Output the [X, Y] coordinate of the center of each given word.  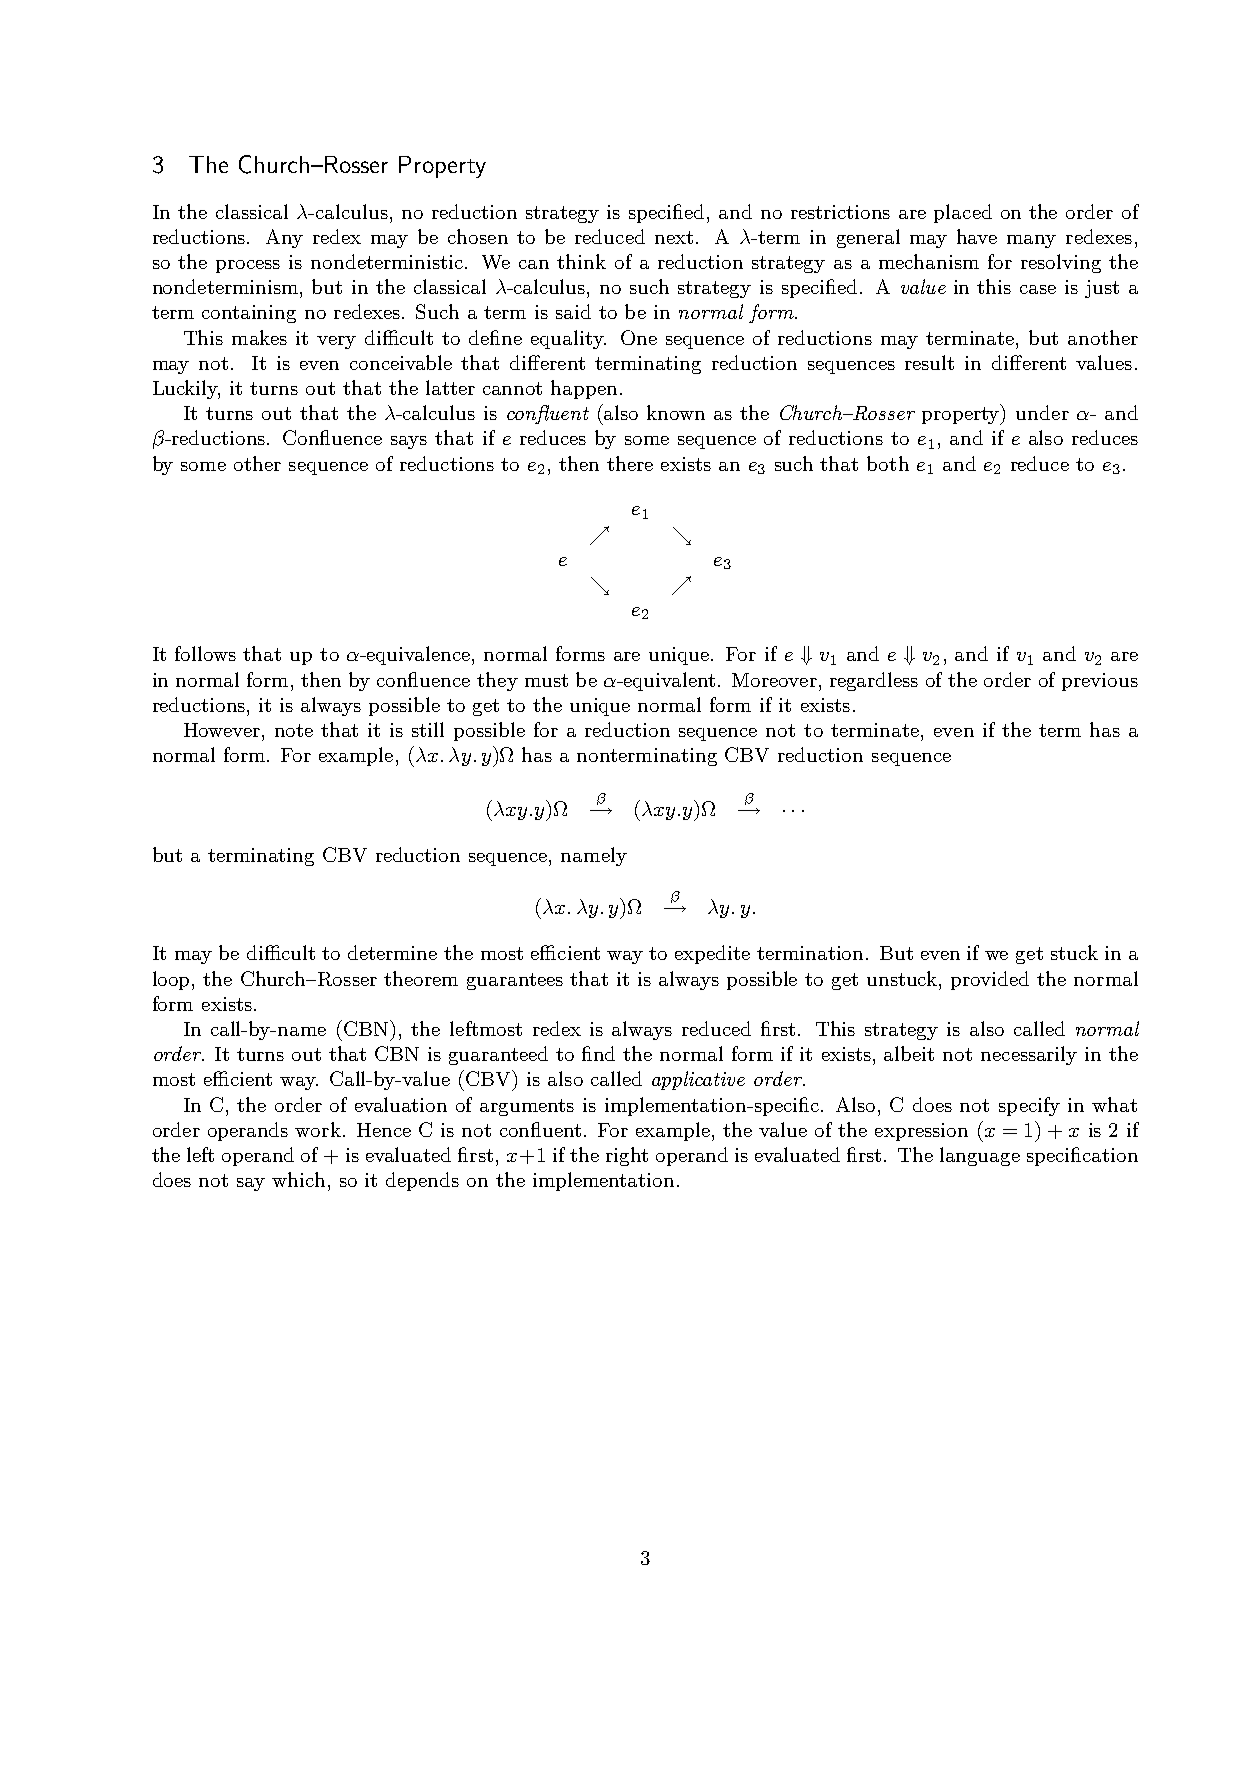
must [546, 680]
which [298, 1179]
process [248, 266]
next [674, 237]
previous [1100, 682]
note [294, 730]
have [977, 236]
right [627, 1156]
